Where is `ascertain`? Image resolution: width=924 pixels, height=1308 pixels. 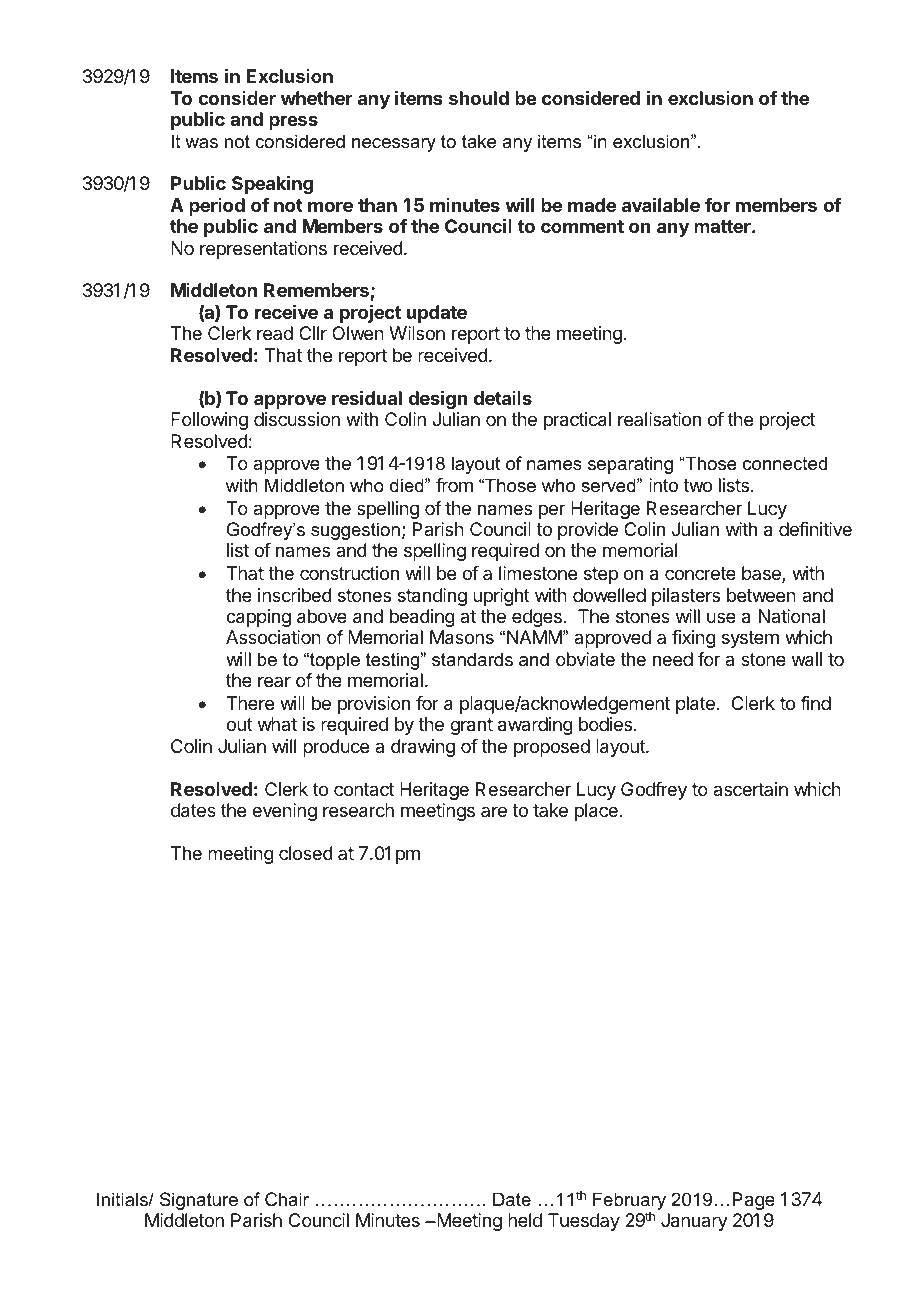 ascertain is located at coordinates (750, 789).
